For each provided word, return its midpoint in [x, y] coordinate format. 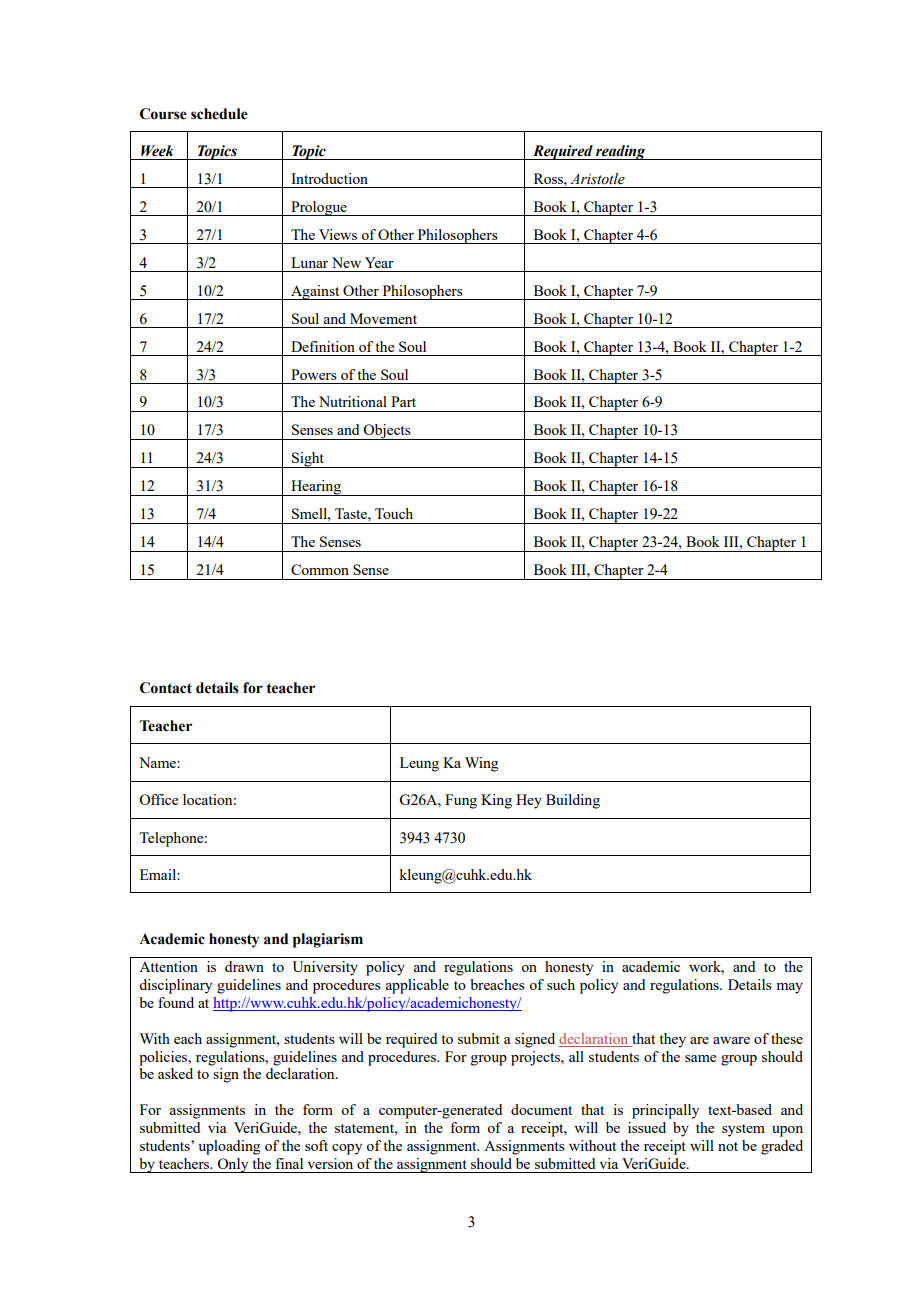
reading [621, 152]
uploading [229, 1147]
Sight [308, 460]
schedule [219, 114]
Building [573, 801]
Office [158, 799]
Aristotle [597, 179]
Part [403, 401]
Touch [394, 513]
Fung [461, 801]
